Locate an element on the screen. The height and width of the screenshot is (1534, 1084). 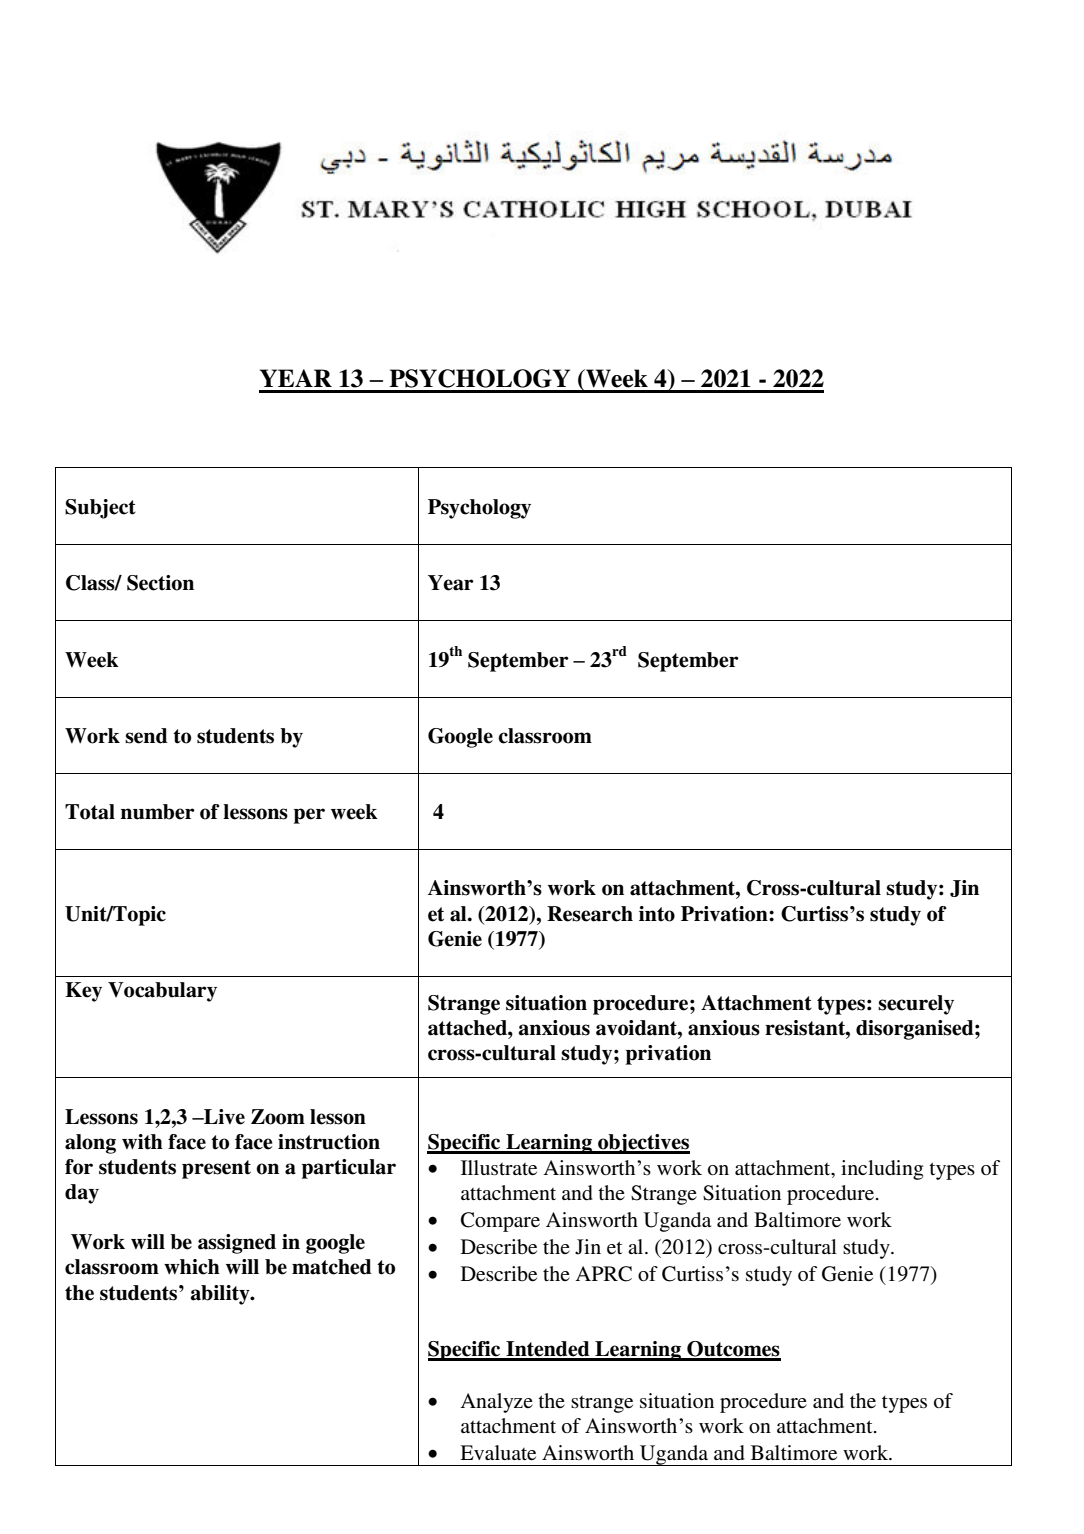
ability is located at coordinates (221, 1295).
